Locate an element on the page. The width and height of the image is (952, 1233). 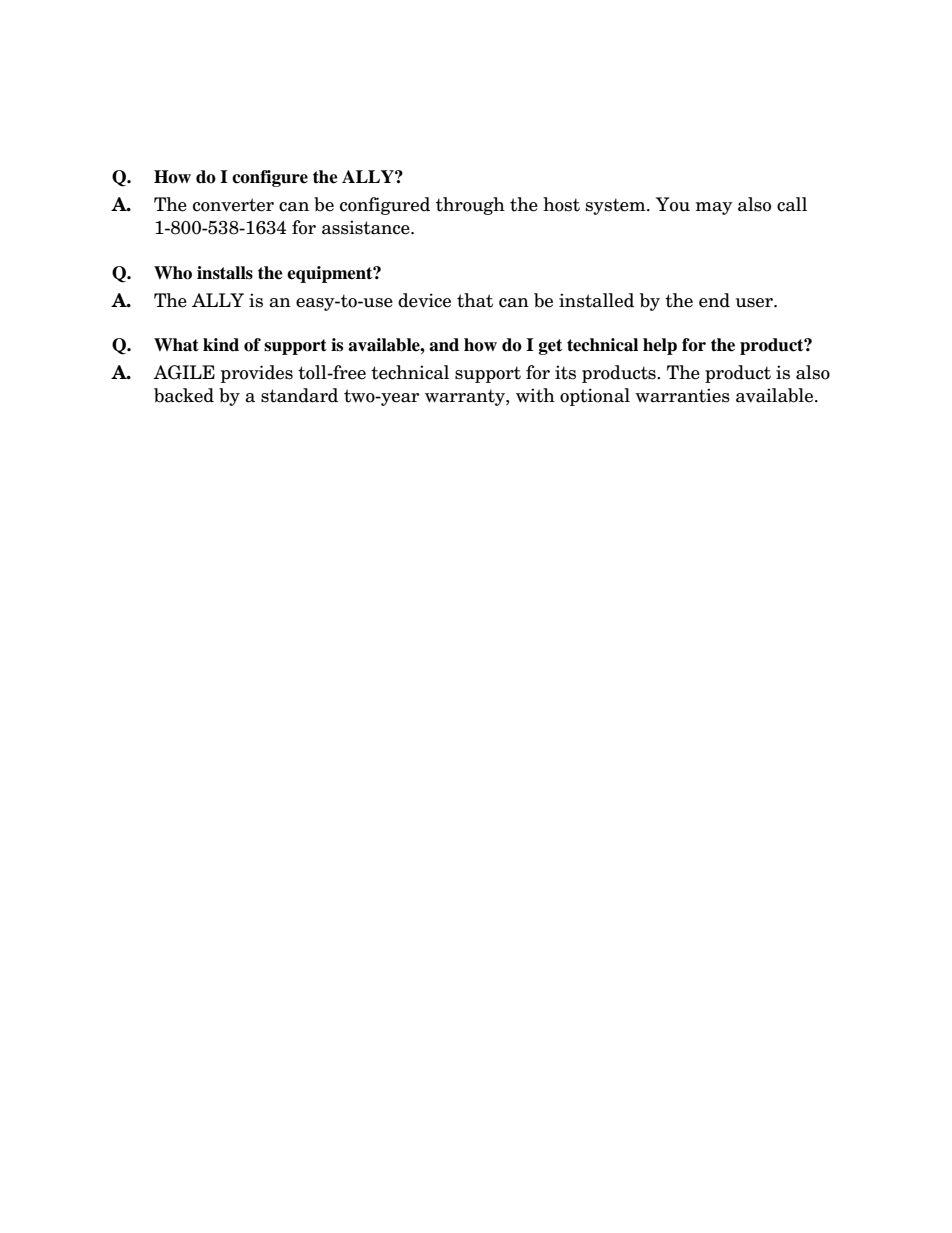
help is located at coordinates (660, 346).
